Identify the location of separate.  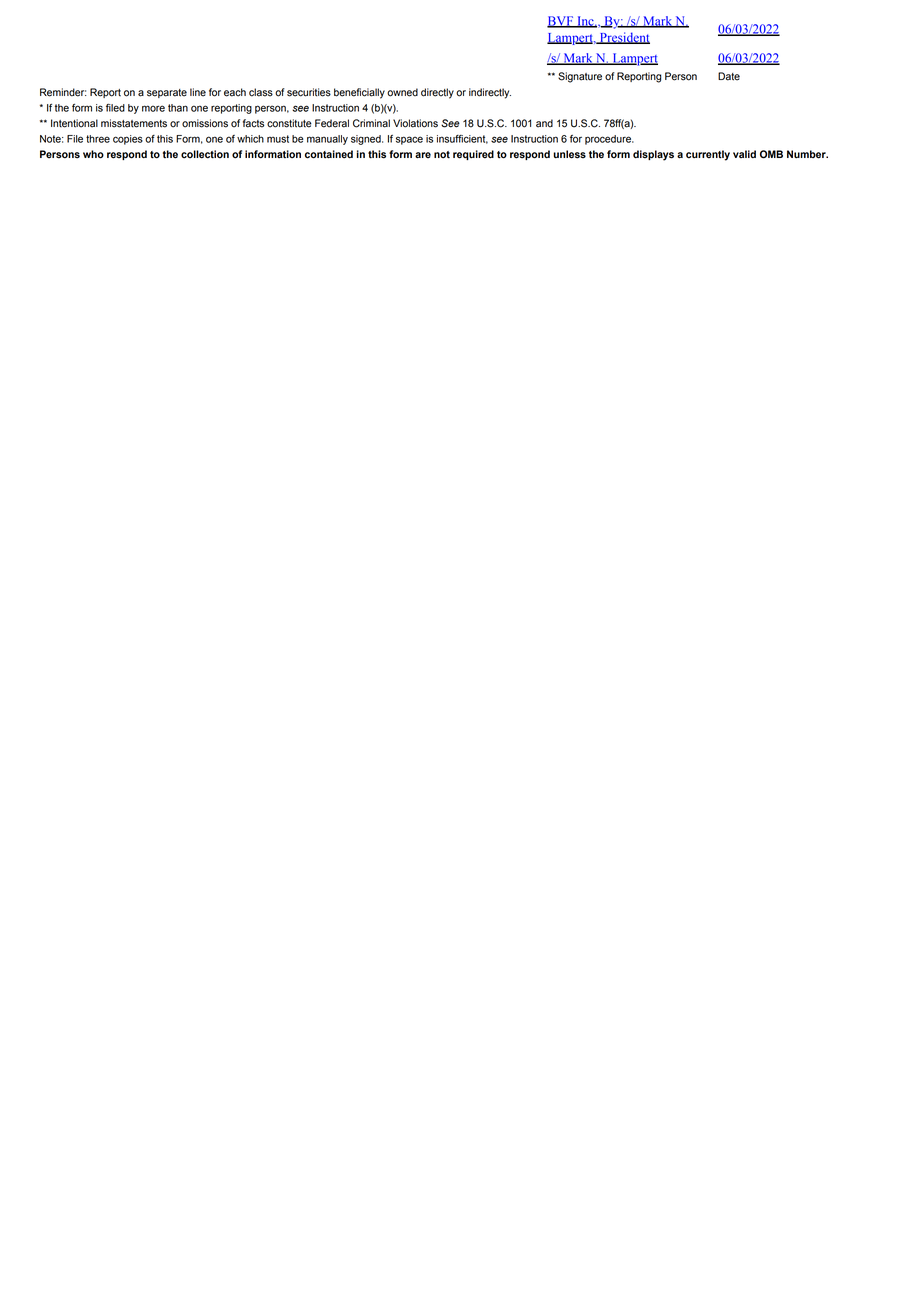
(167, 93).
